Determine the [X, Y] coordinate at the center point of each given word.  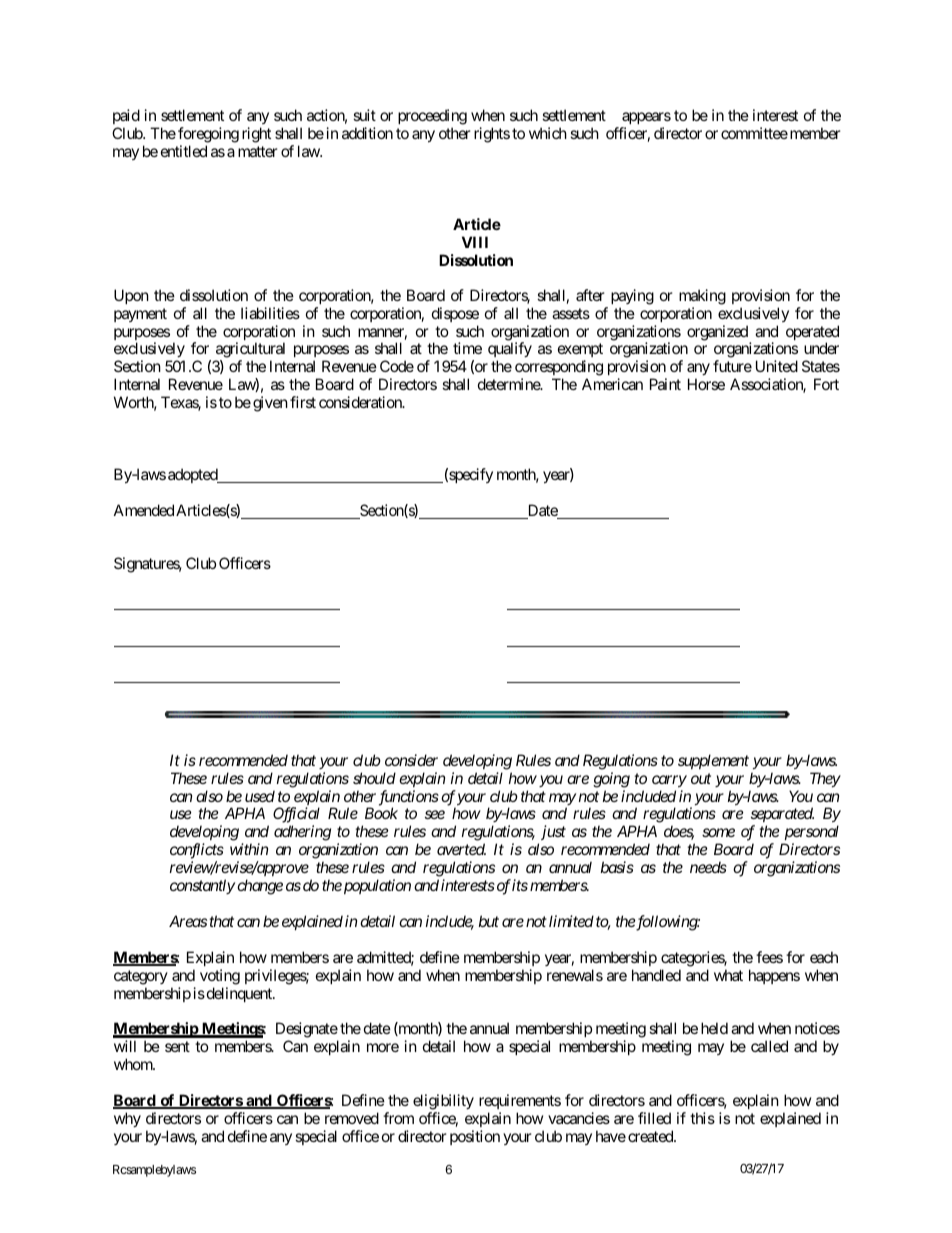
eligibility [443, 1102]
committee [754, 133]
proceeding [432, 117]
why [127, 1119]
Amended [144, 510]
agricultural [250, 351]
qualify [510, 351]
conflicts [197, 851]
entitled [184, 151]
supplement [713, 761]
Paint [665, 384]
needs [708, 867]
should [374, 778]
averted [461, 849]
